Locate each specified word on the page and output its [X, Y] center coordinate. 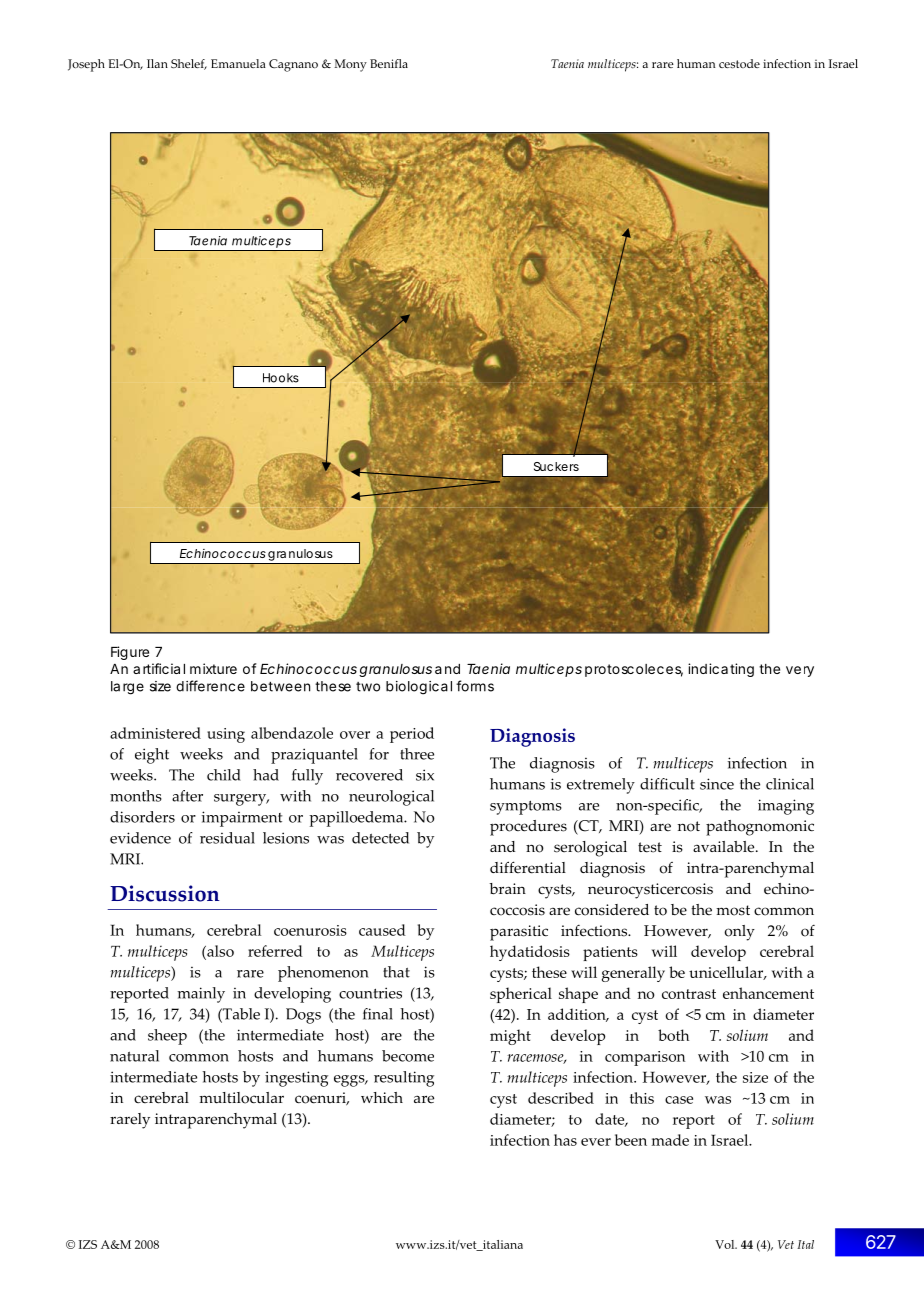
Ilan [157, 63]
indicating [721, 670]
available [725, 847]
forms [475, 686]
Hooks [281, 378]
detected [380, 838]
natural [134, 1056]
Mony [350, 65]
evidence [140, 838]
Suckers [556, 466]
